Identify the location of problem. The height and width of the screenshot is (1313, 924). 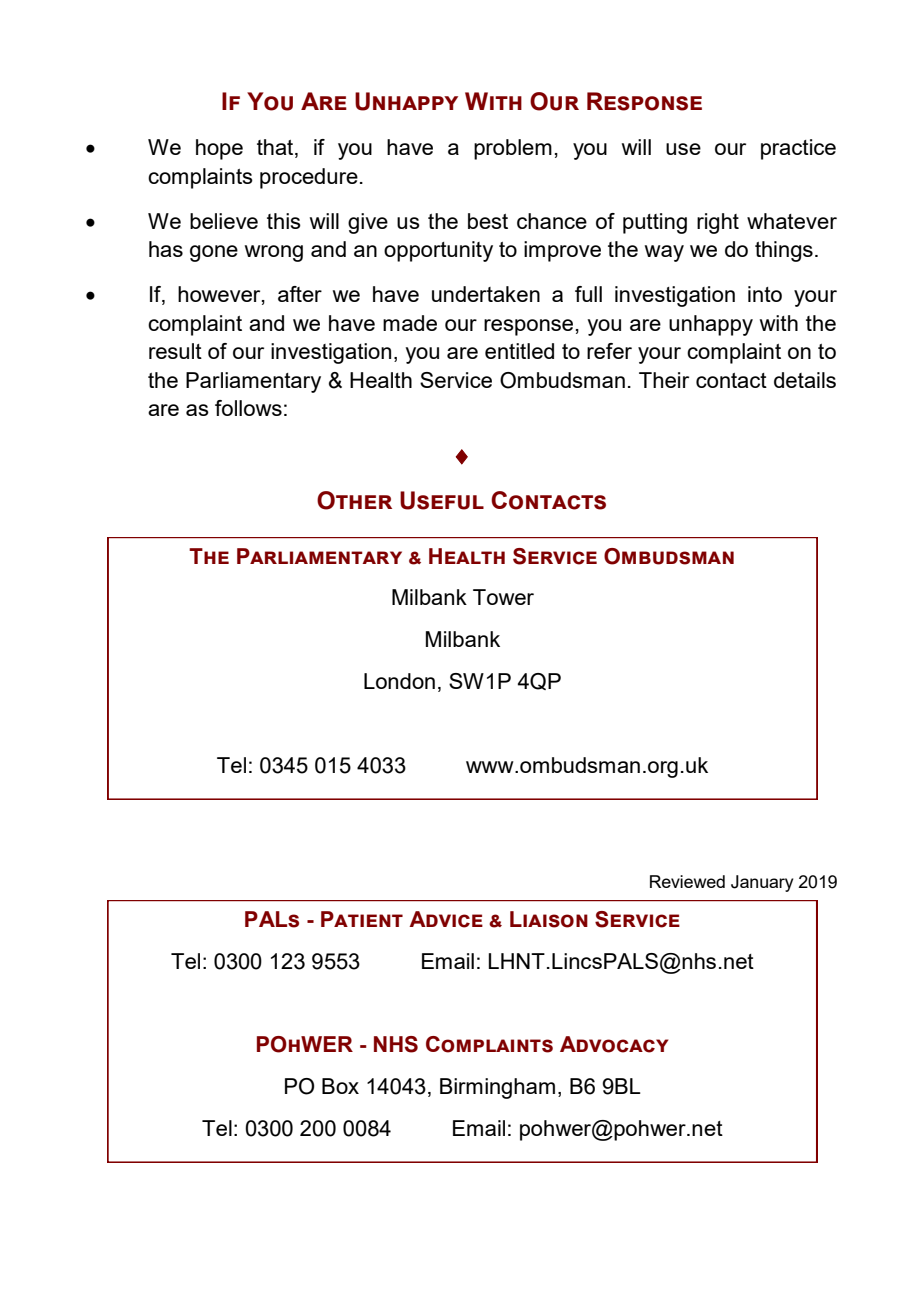
(513, 149).
